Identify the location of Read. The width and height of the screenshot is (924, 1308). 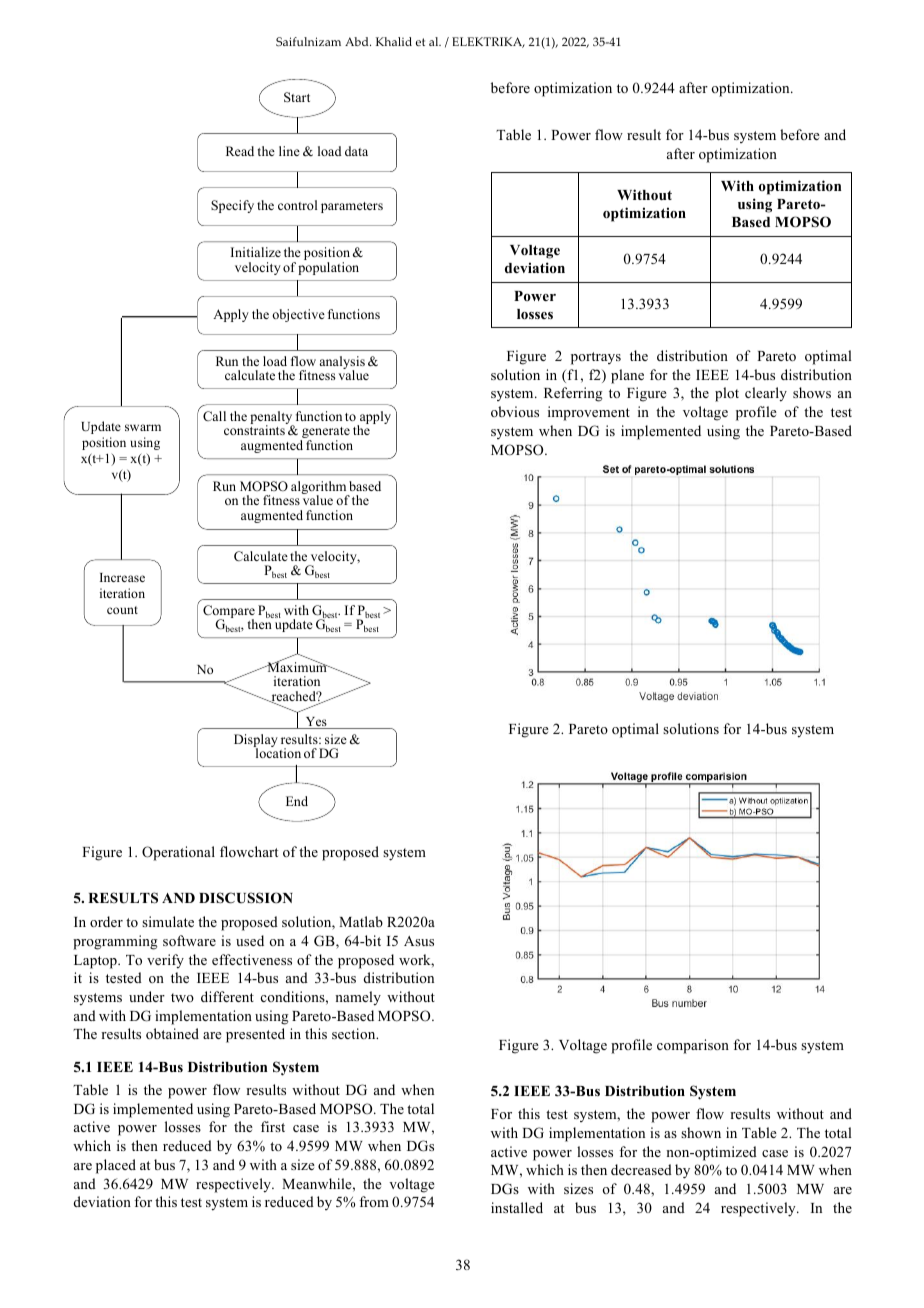
(240, 151).
